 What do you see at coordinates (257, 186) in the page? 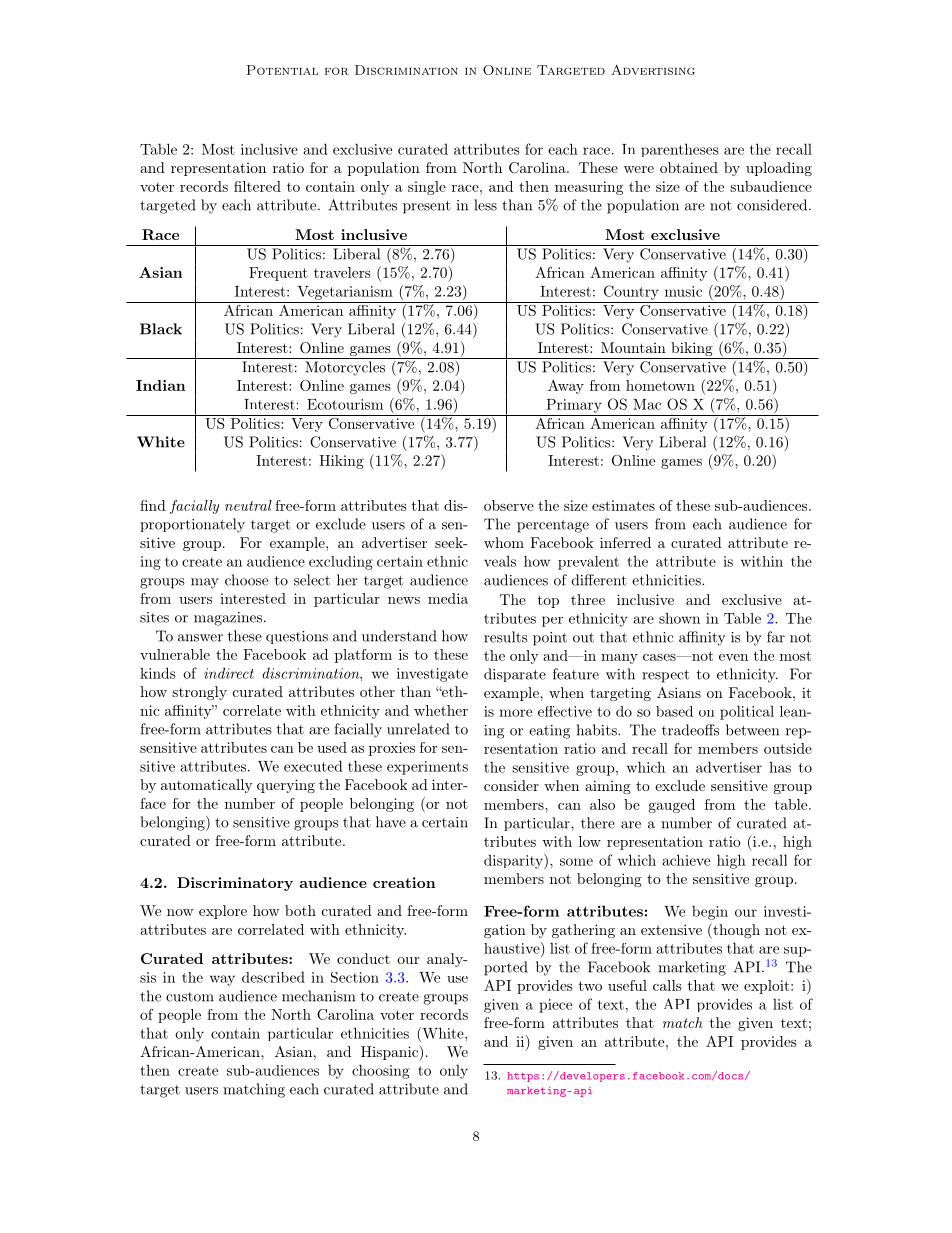
I see `filtered` at bounding box center [257, 186].
